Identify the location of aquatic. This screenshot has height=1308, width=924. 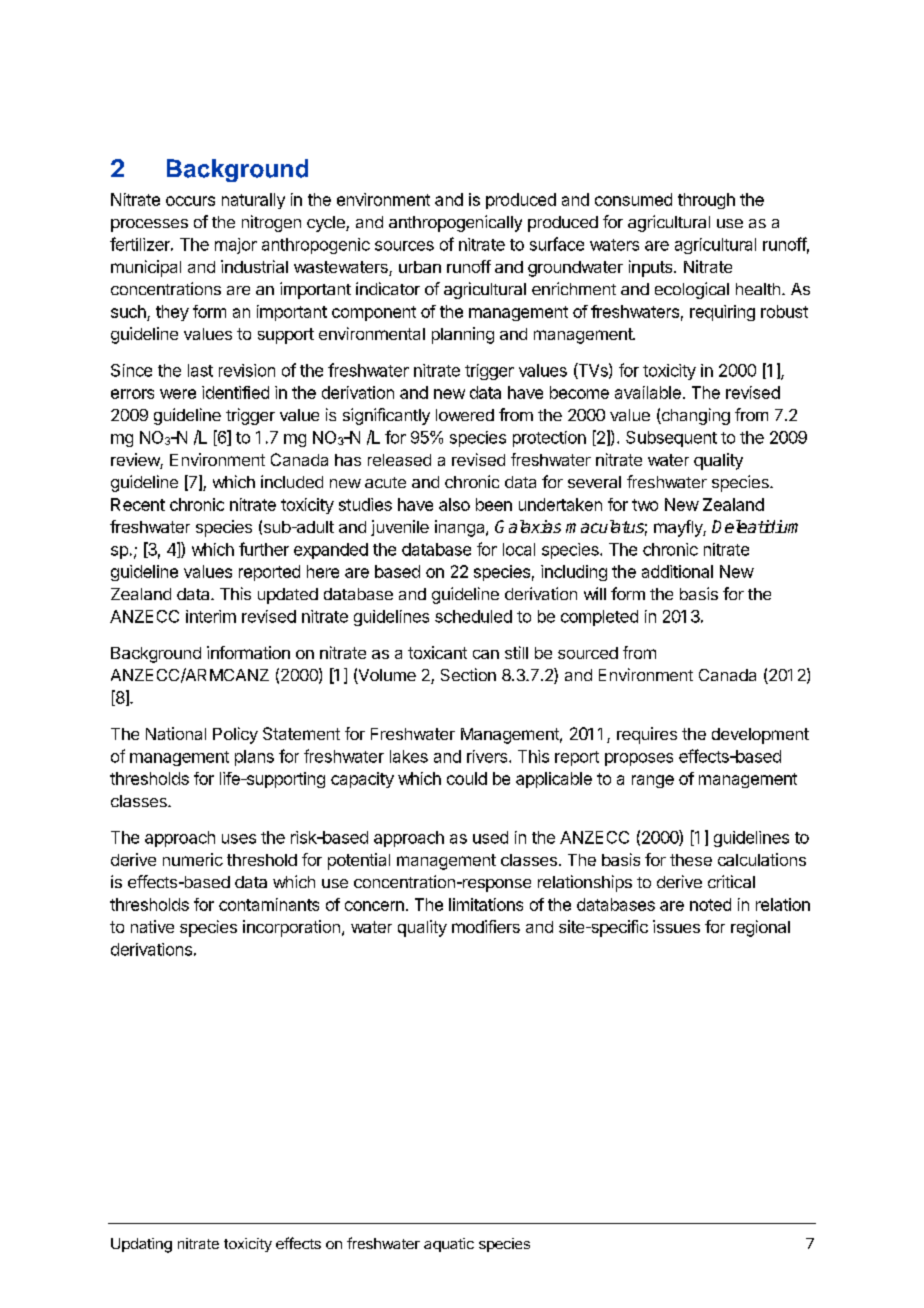
(449, 1245).
